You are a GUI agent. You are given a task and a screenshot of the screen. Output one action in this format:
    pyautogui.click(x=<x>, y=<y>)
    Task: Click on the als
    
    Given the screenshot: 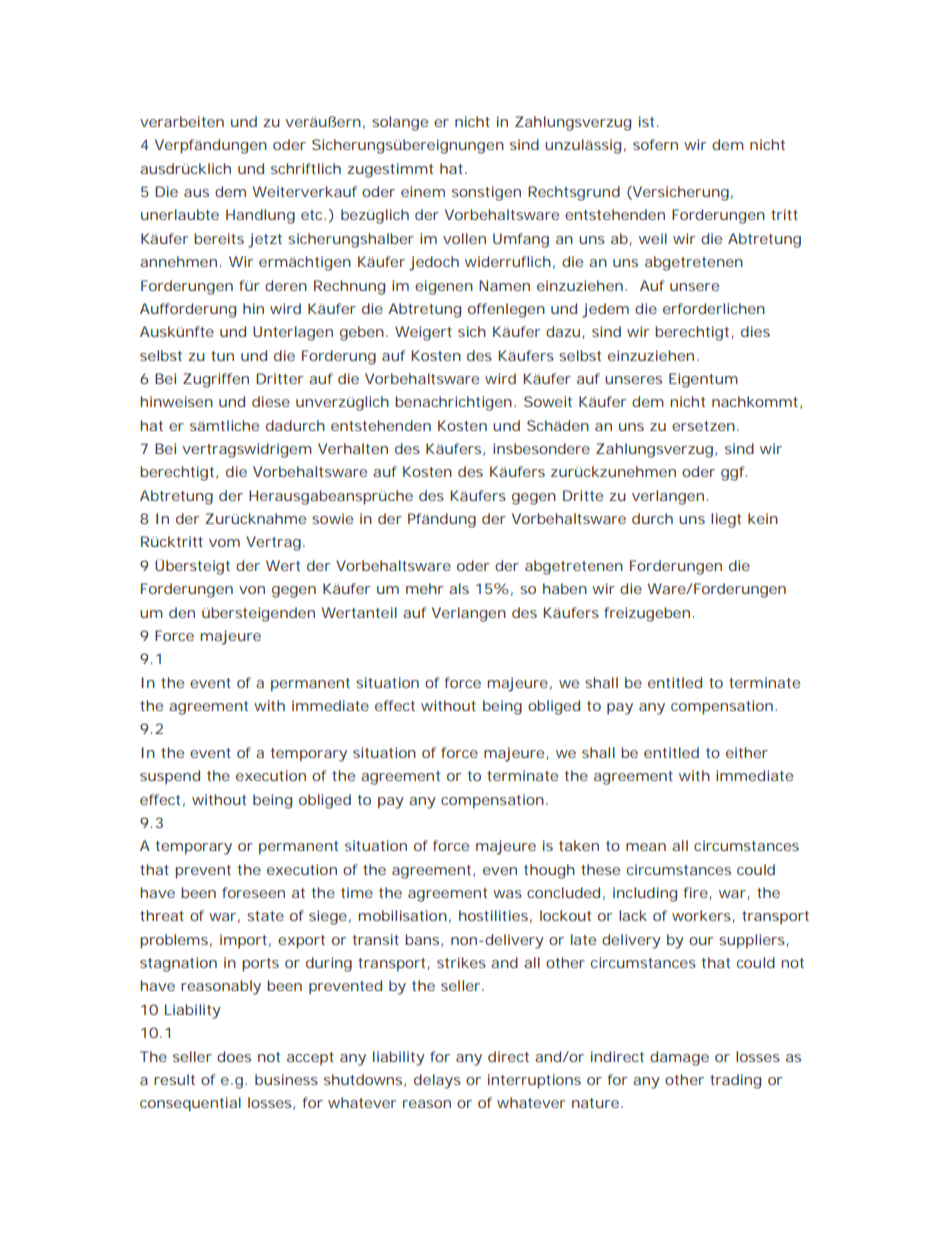 What is the action you would take?
    pyautogui.click(x=459, y=588)
